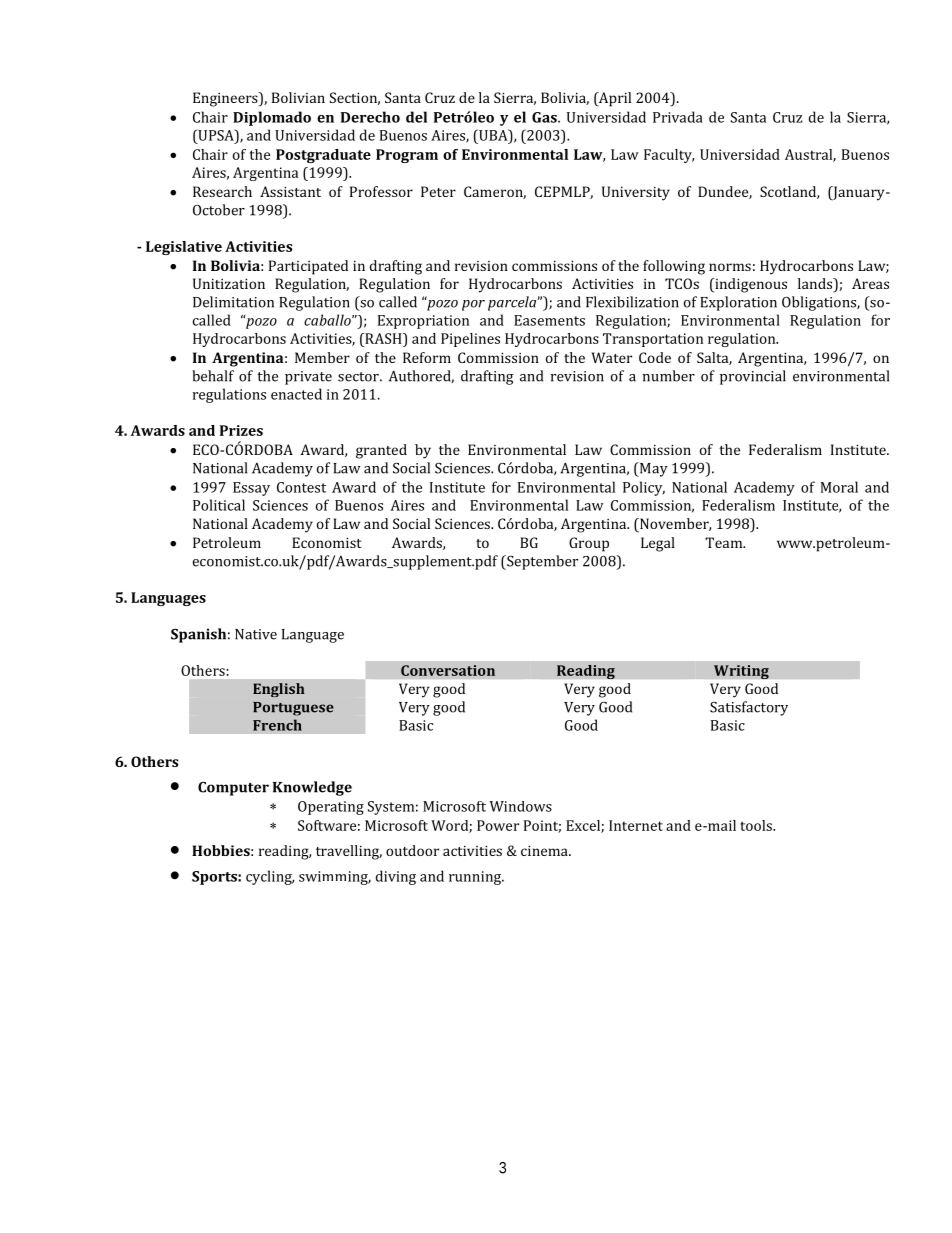 The width and height of the screenshot is (952, 1233). I want to click on Team, so click(725, 542).
